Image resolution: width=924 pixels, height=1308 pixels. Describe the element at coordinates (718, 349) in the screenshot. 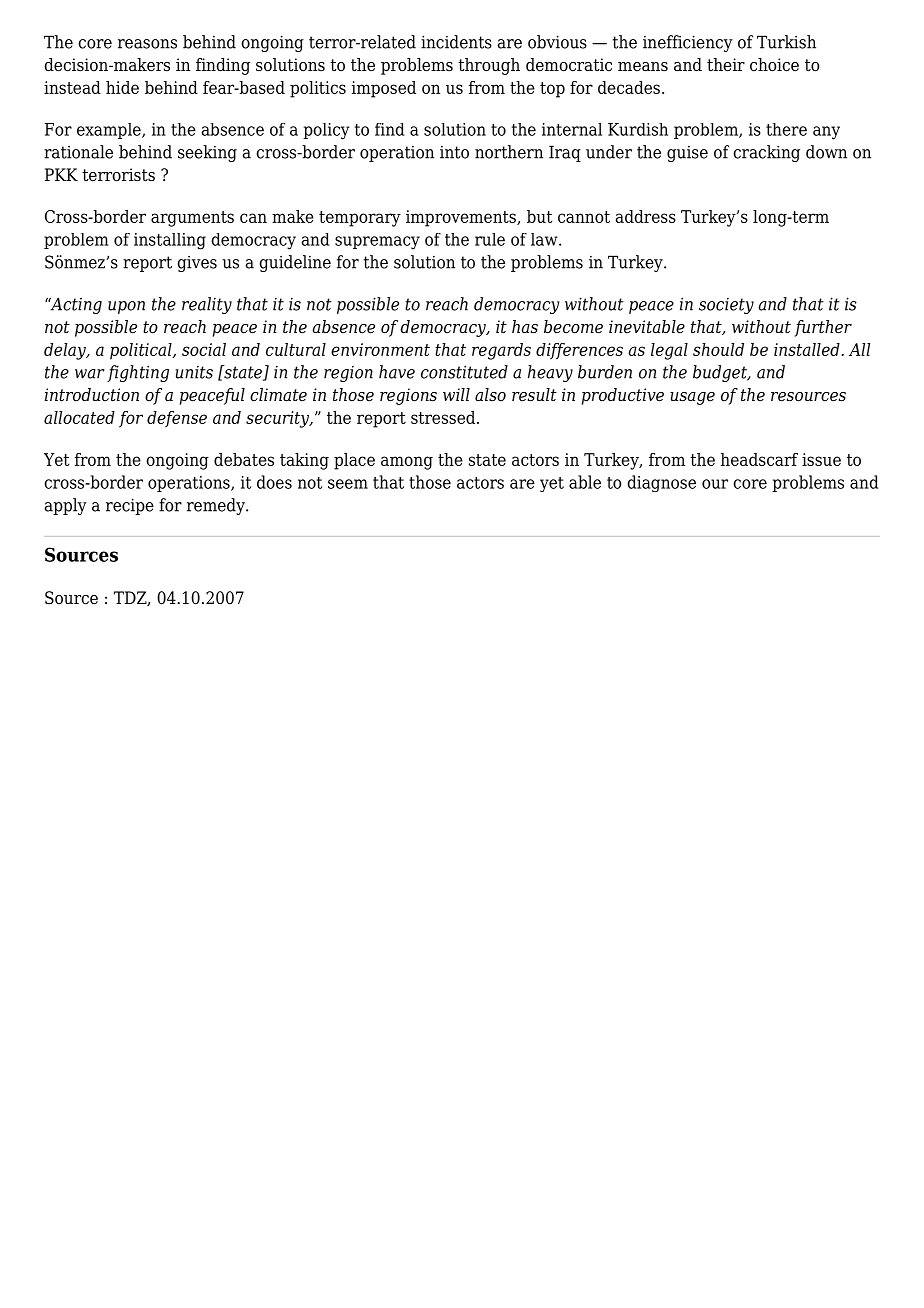

I see `should` at that location.
